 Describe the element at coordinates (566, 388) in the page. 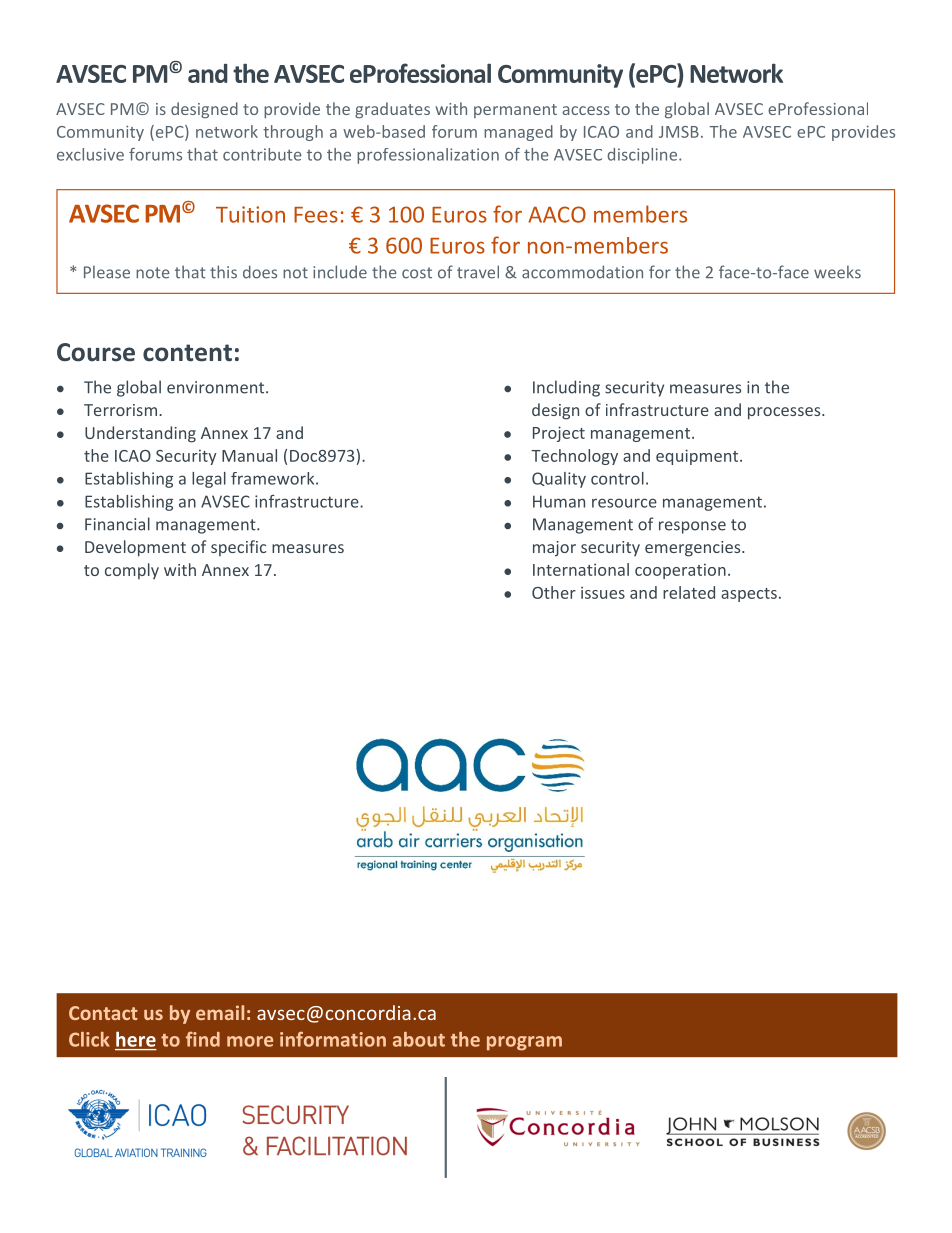

I see `Including` at that location.
